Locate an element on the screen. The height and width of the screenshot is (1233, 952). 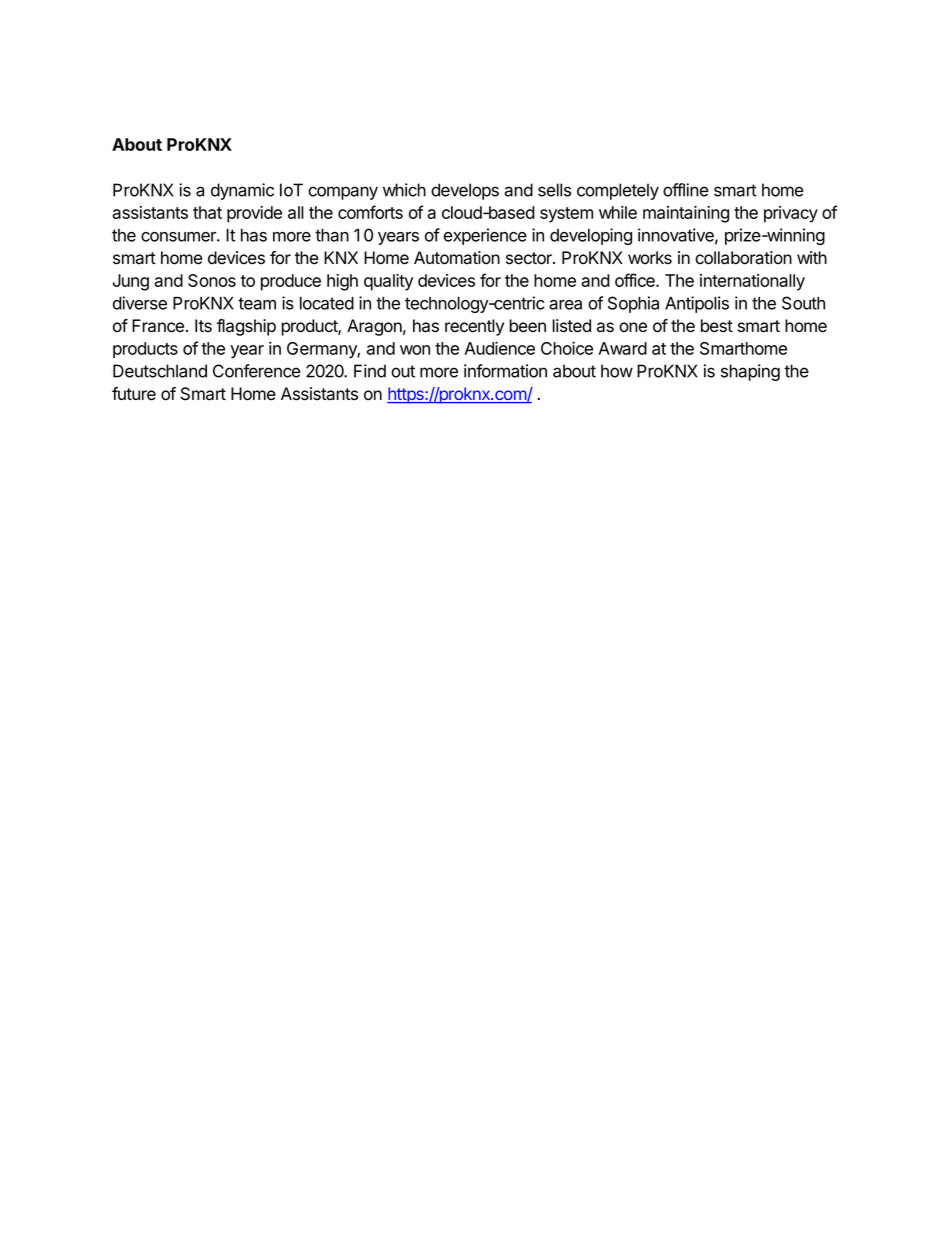
quality is located at coordinates (388, 282).
